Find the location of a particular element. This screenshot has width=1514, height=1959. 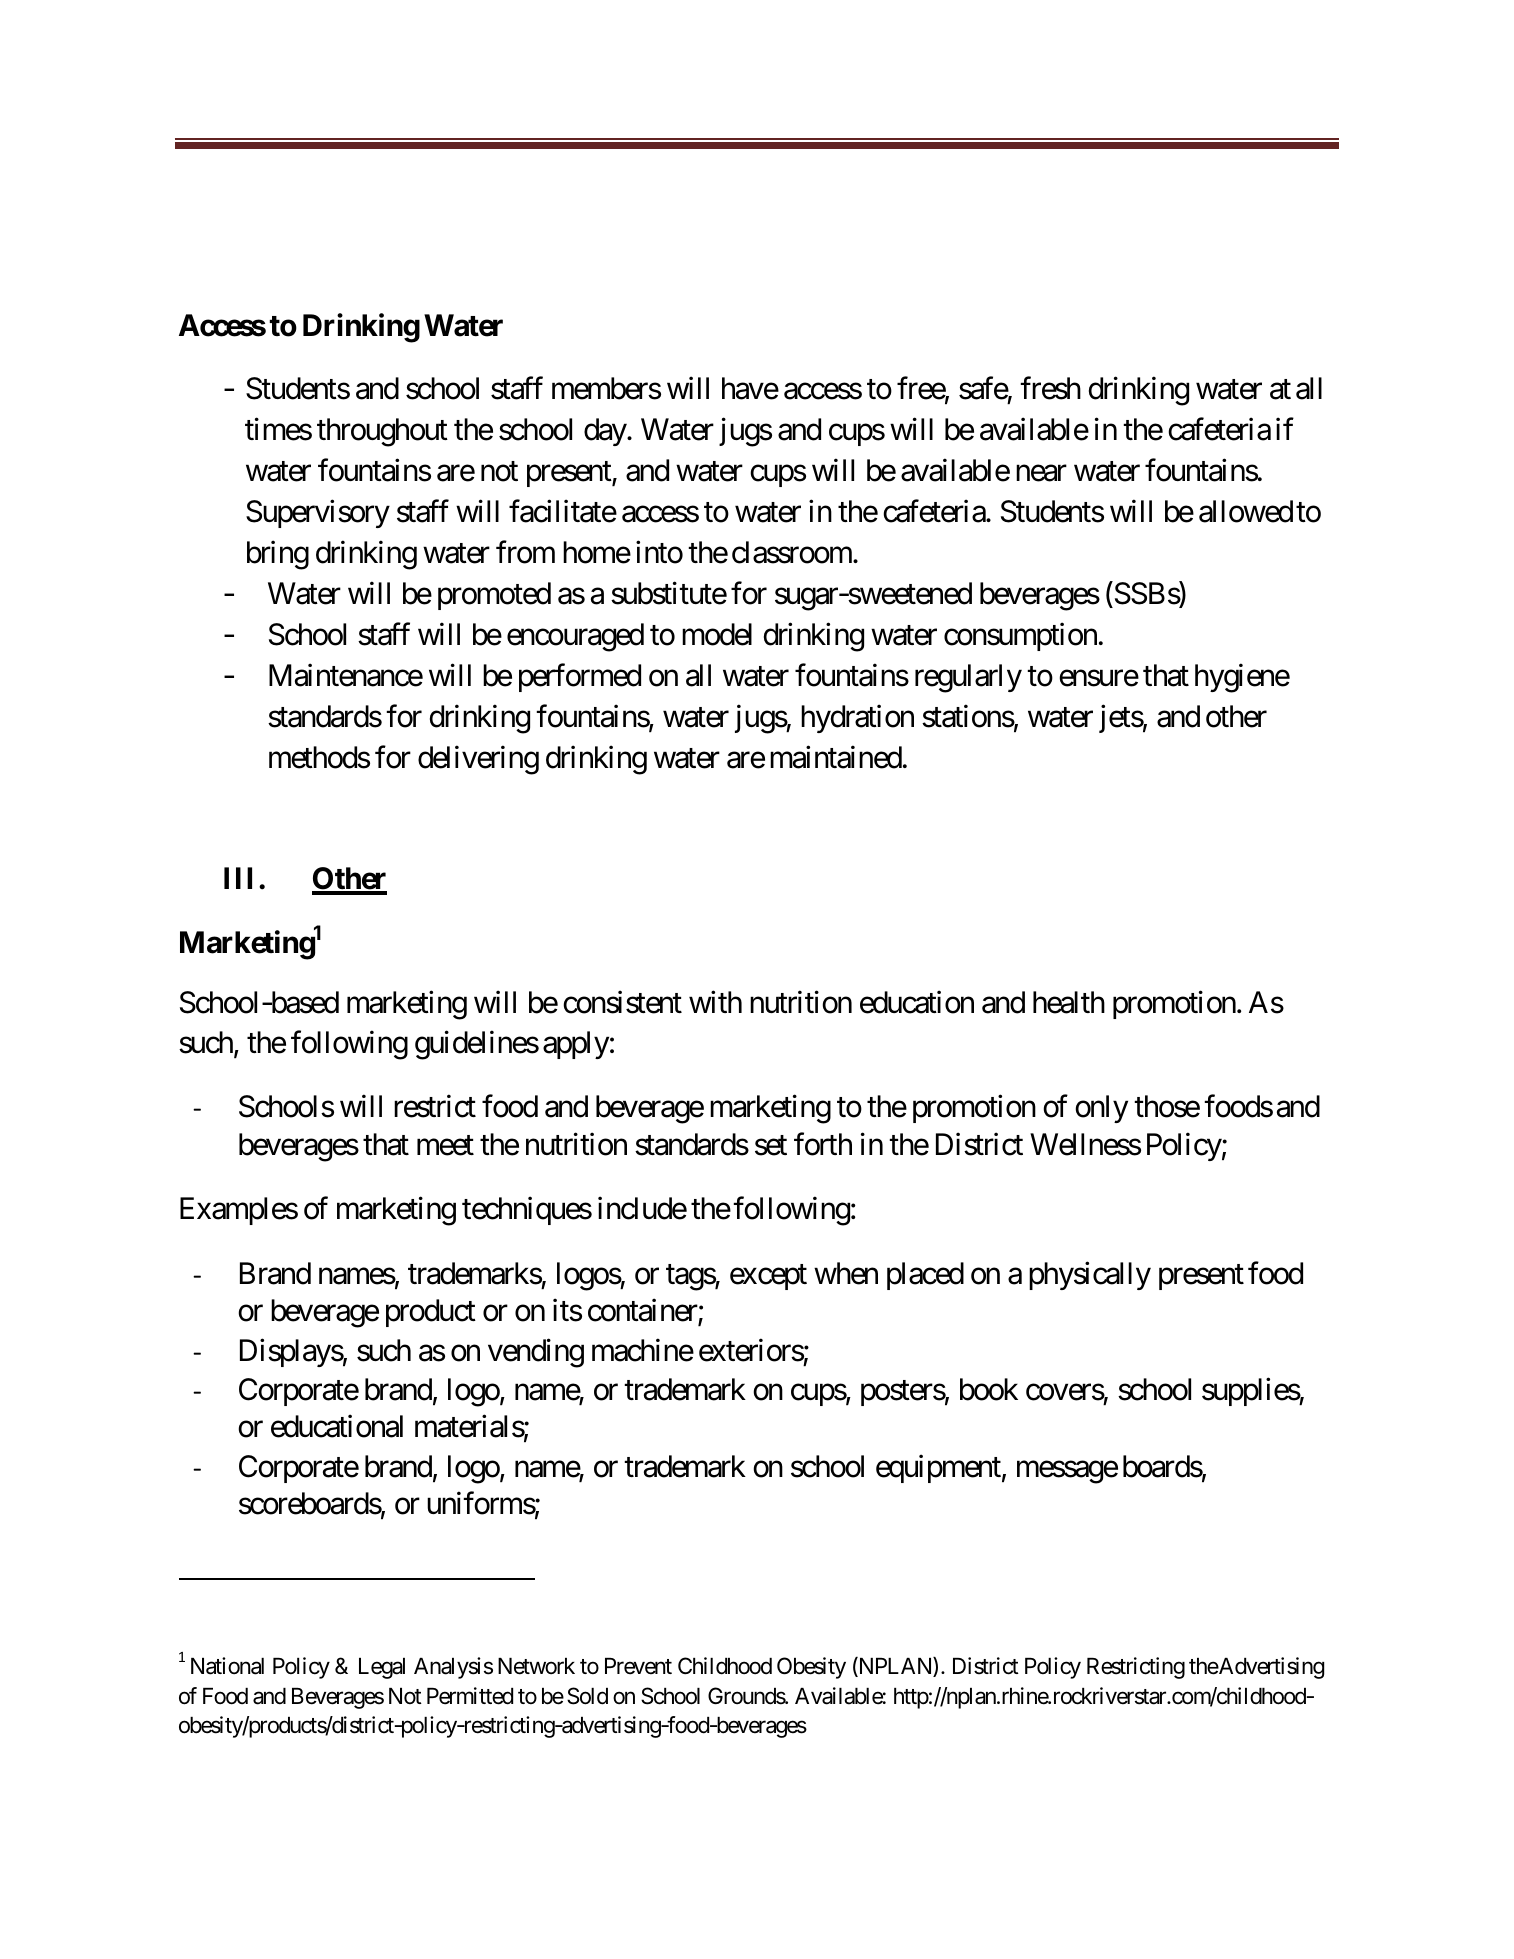

Prevent is located at coordinates (638, 1666).
